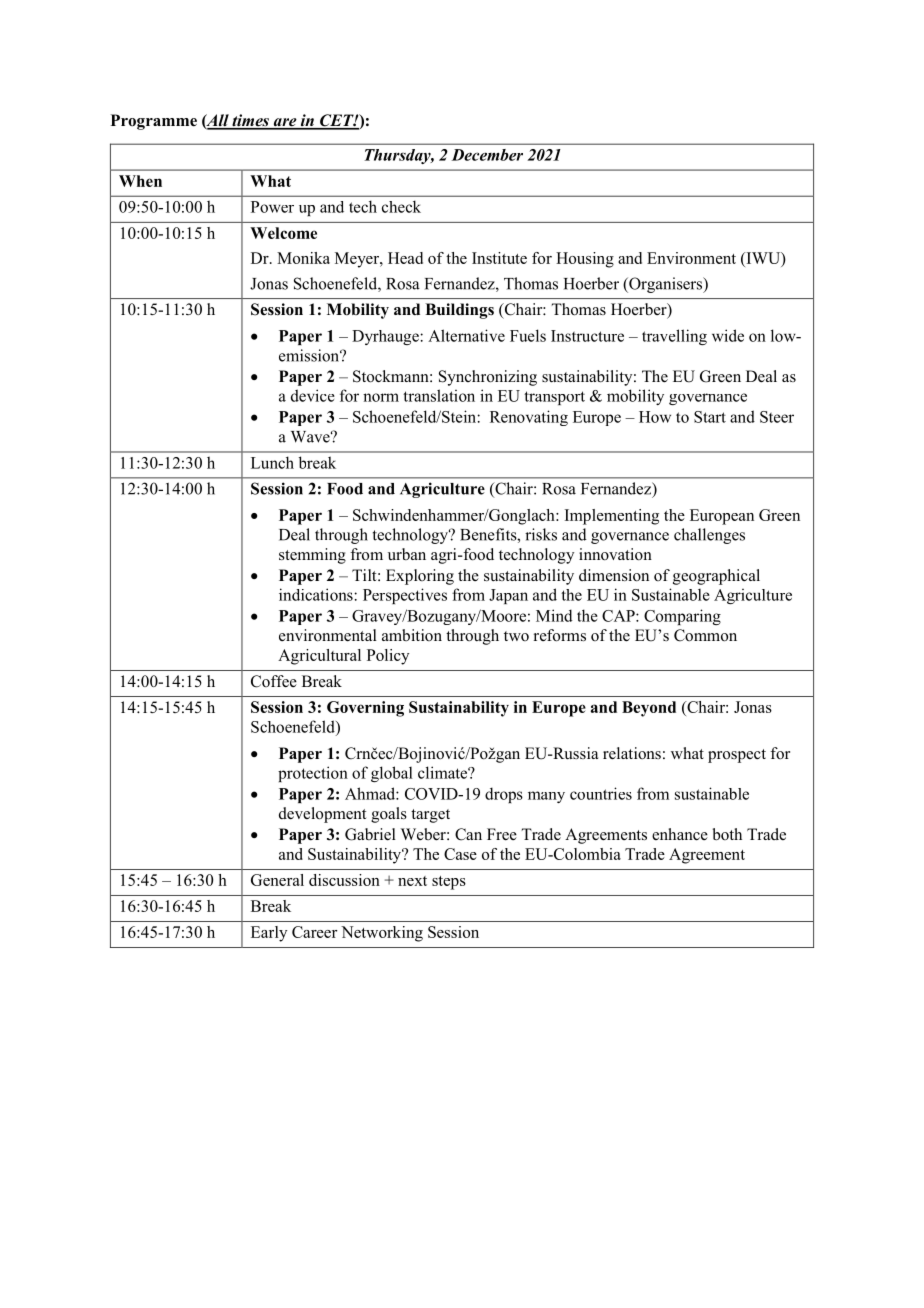 The height and width of the page is (1308, 924). What do you see at coordinates (407, 554) in the page?
I see `urban` at bounding box center [407, 554].
